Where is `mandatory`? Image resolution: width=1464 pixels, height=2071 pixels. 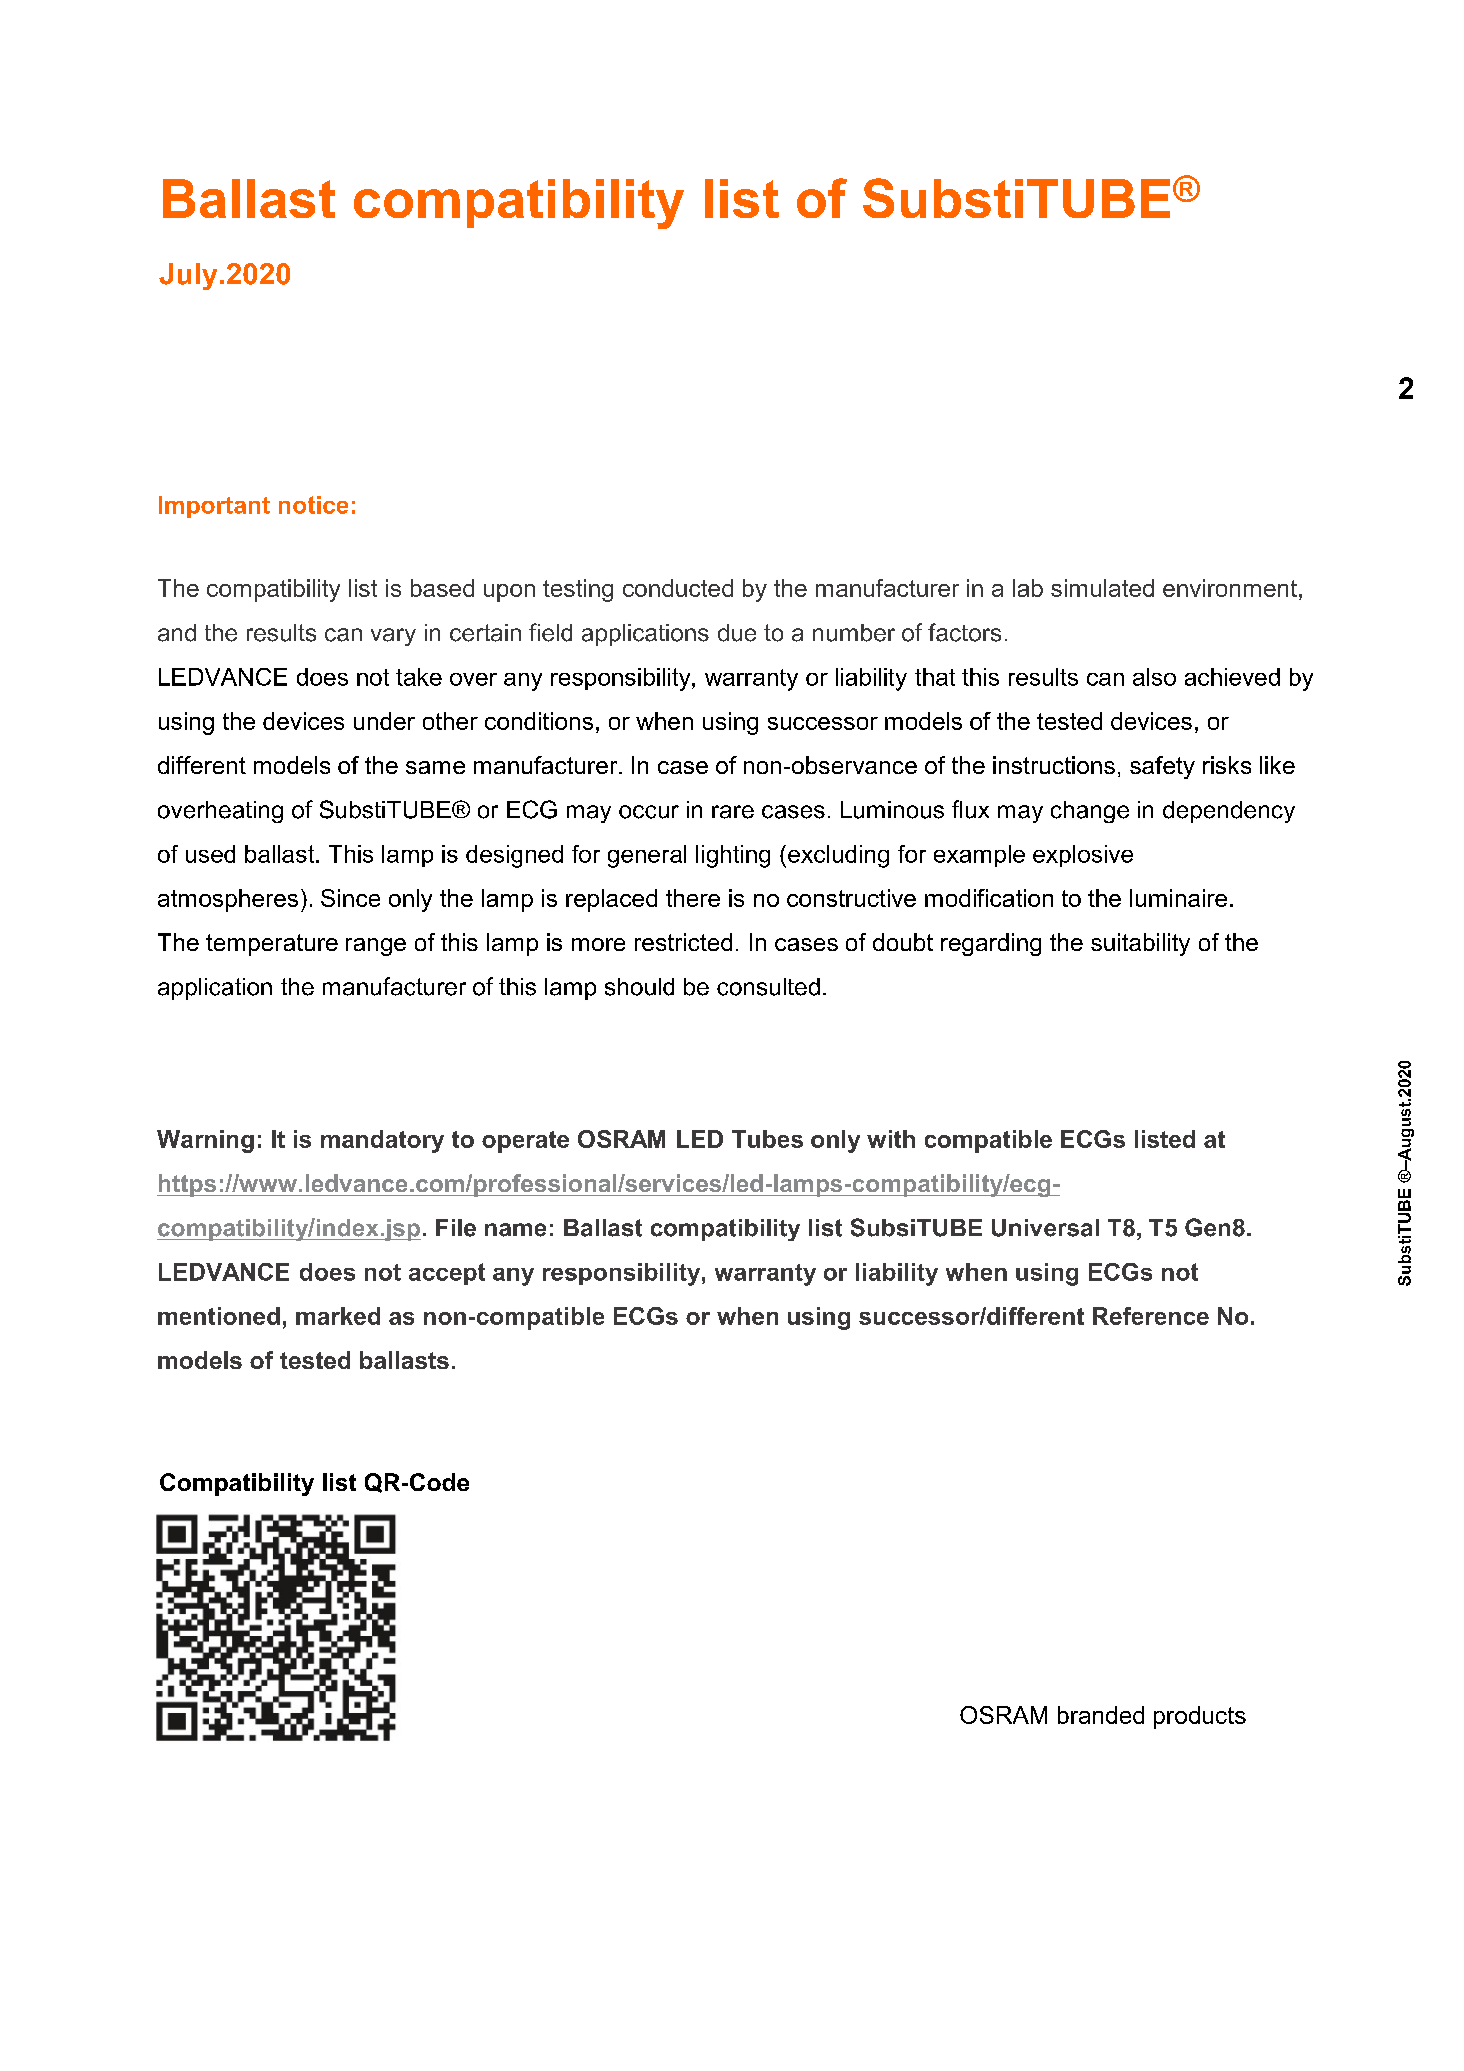 mandatory is located at coordinates (382, 1141).
